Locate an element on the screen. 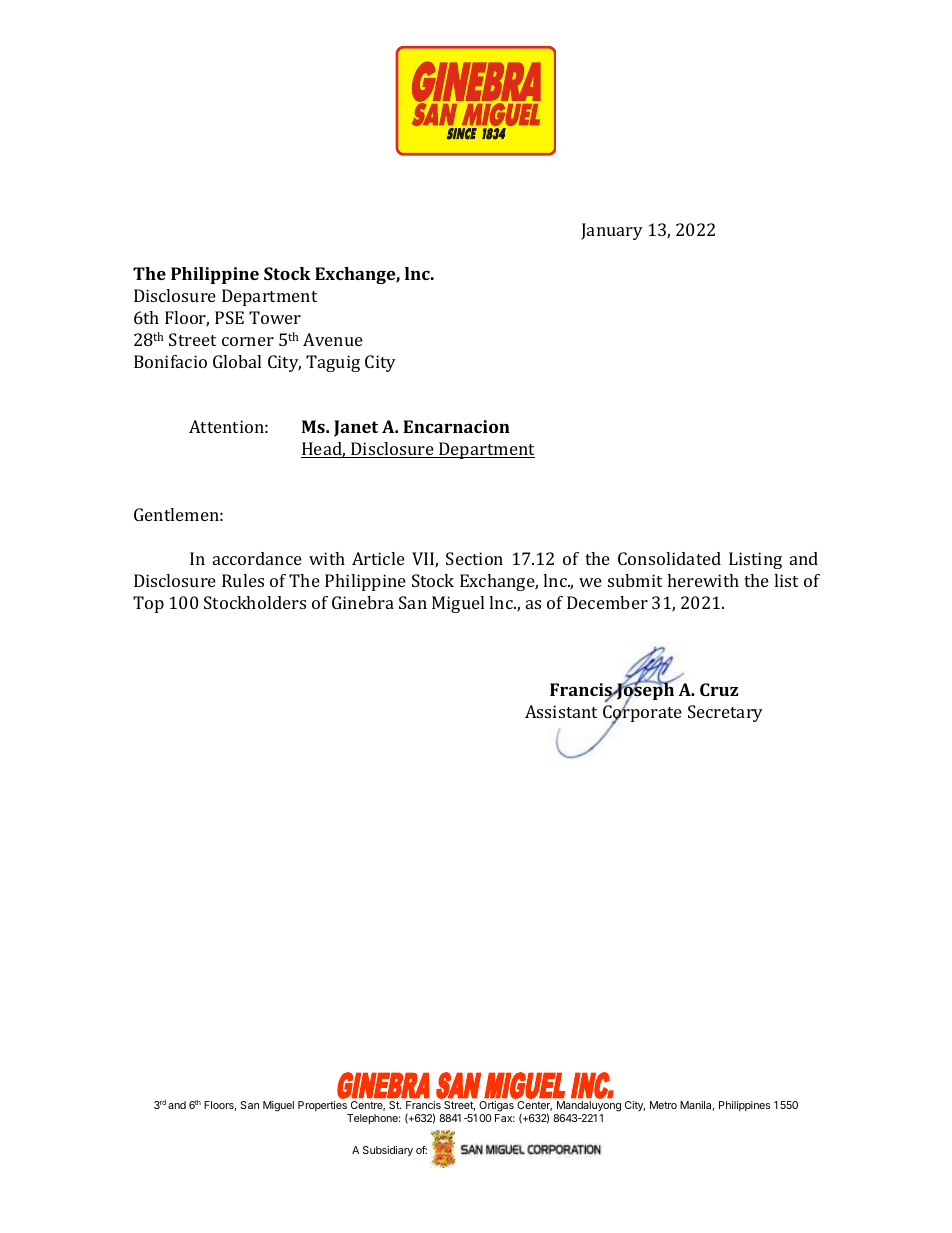  Subsidiary is located at coordinates (388, 1151).
